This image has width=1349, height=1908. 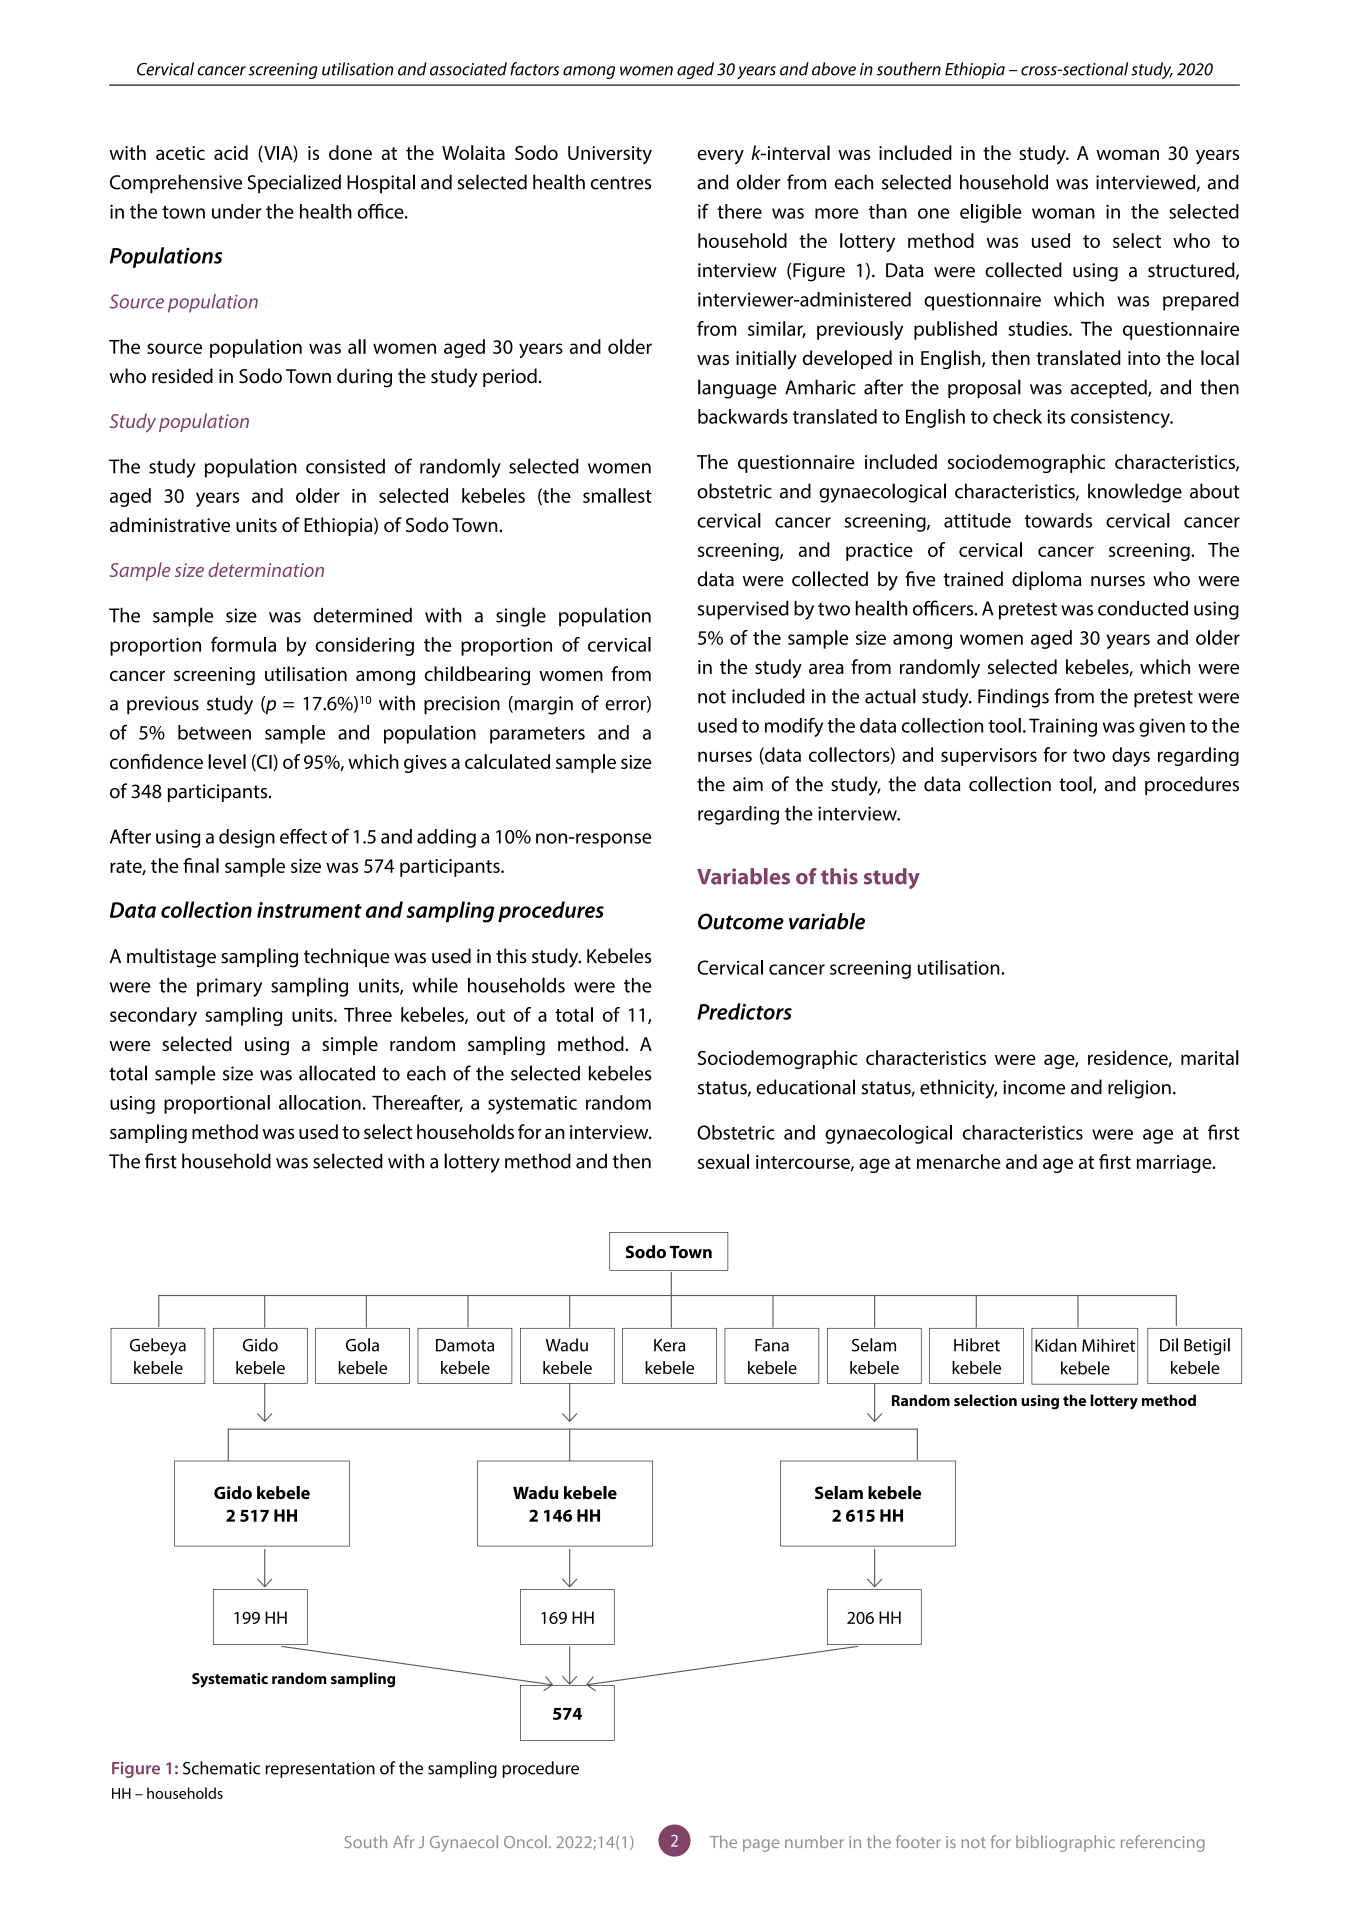 I want to click on acid, so click(x=231, y=152).
